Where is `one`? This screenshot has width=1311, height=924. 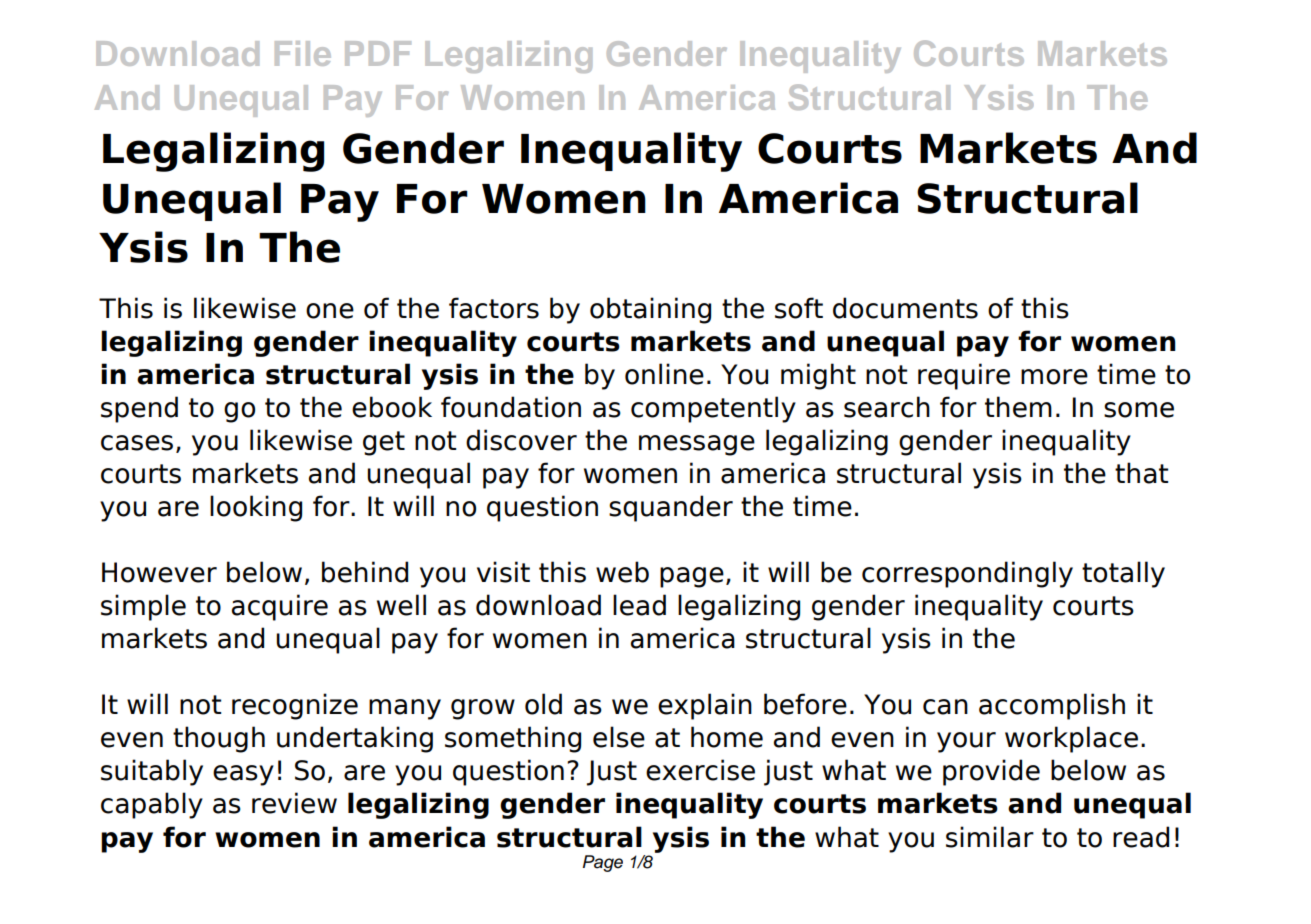
one is located at coordinates (330, 311).
